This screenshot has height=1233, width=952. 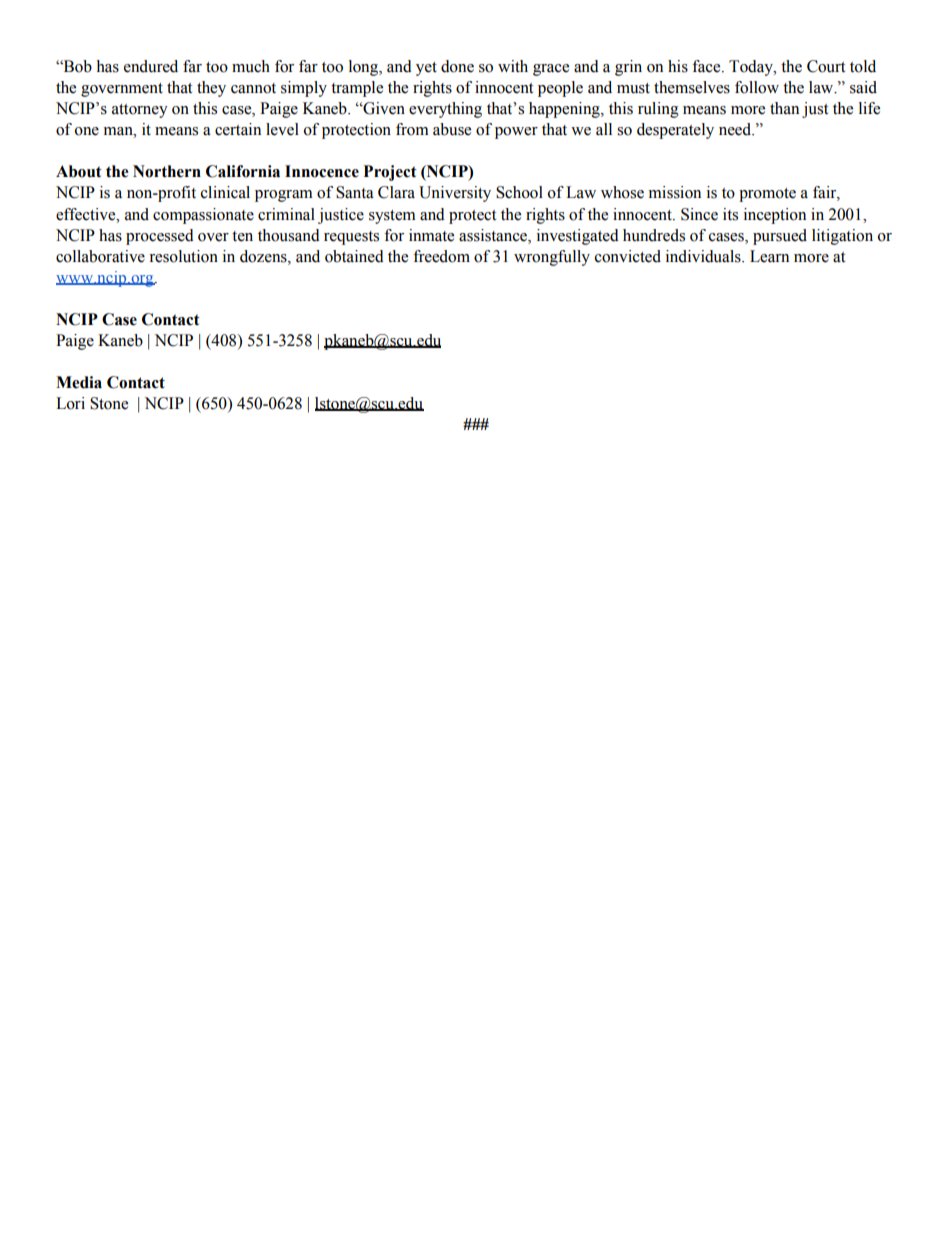 What do you see at coordinates (79, 382) in the screenshot?
I see `Media` at bounding box center [79, 382].
